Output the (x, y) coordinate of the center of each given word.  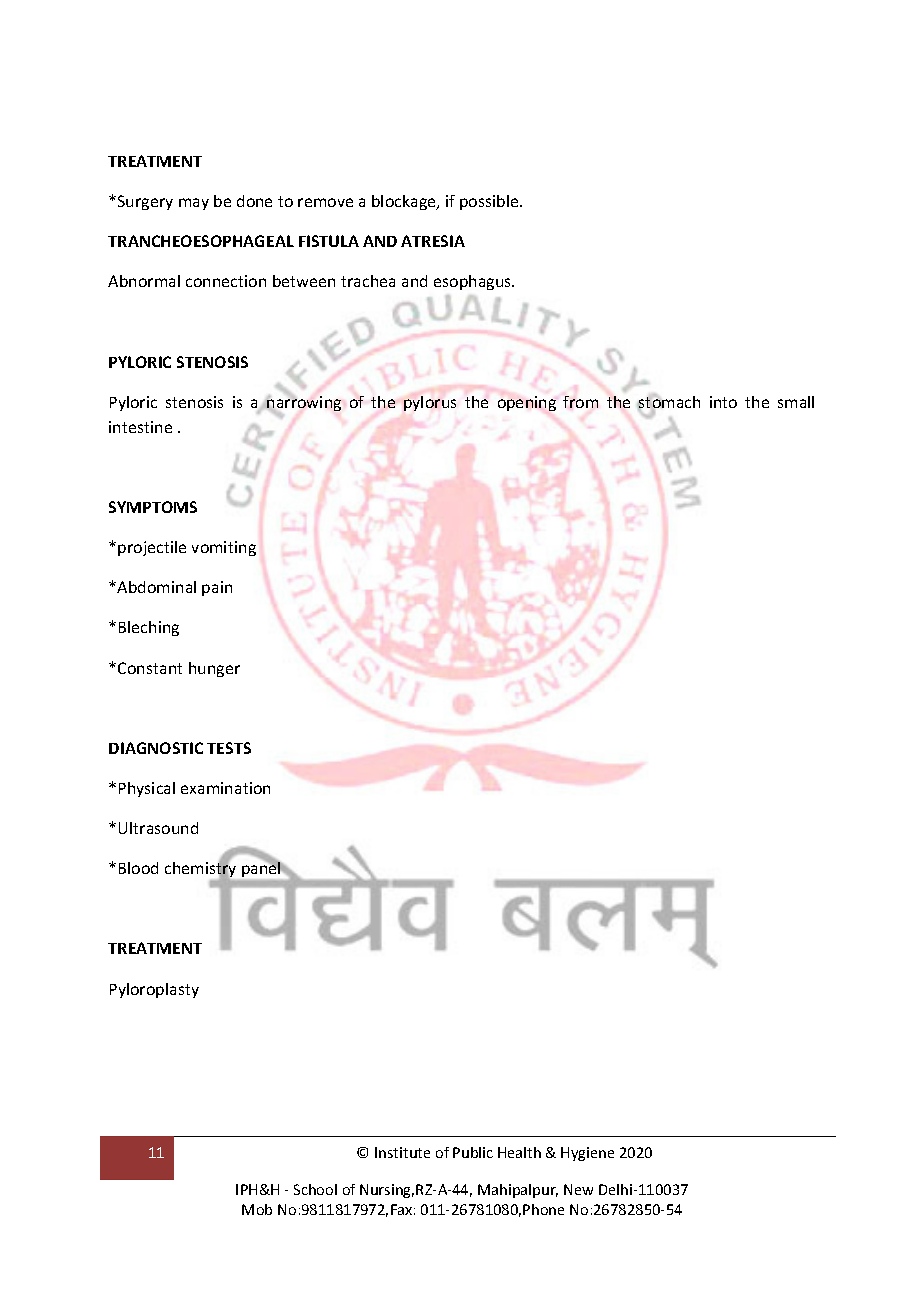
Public (473, 1152)
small (796, 402)
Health (519, 1152)
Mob (257, 1209)
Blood (138, 868)
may (194, 204)
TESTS (229, 748)
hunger (214, 669)
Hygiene (587, 1154)
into (723, 402)
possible (490, 202)
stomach (668, 402)
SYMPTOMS (153, 507)
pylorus (430, 403)
